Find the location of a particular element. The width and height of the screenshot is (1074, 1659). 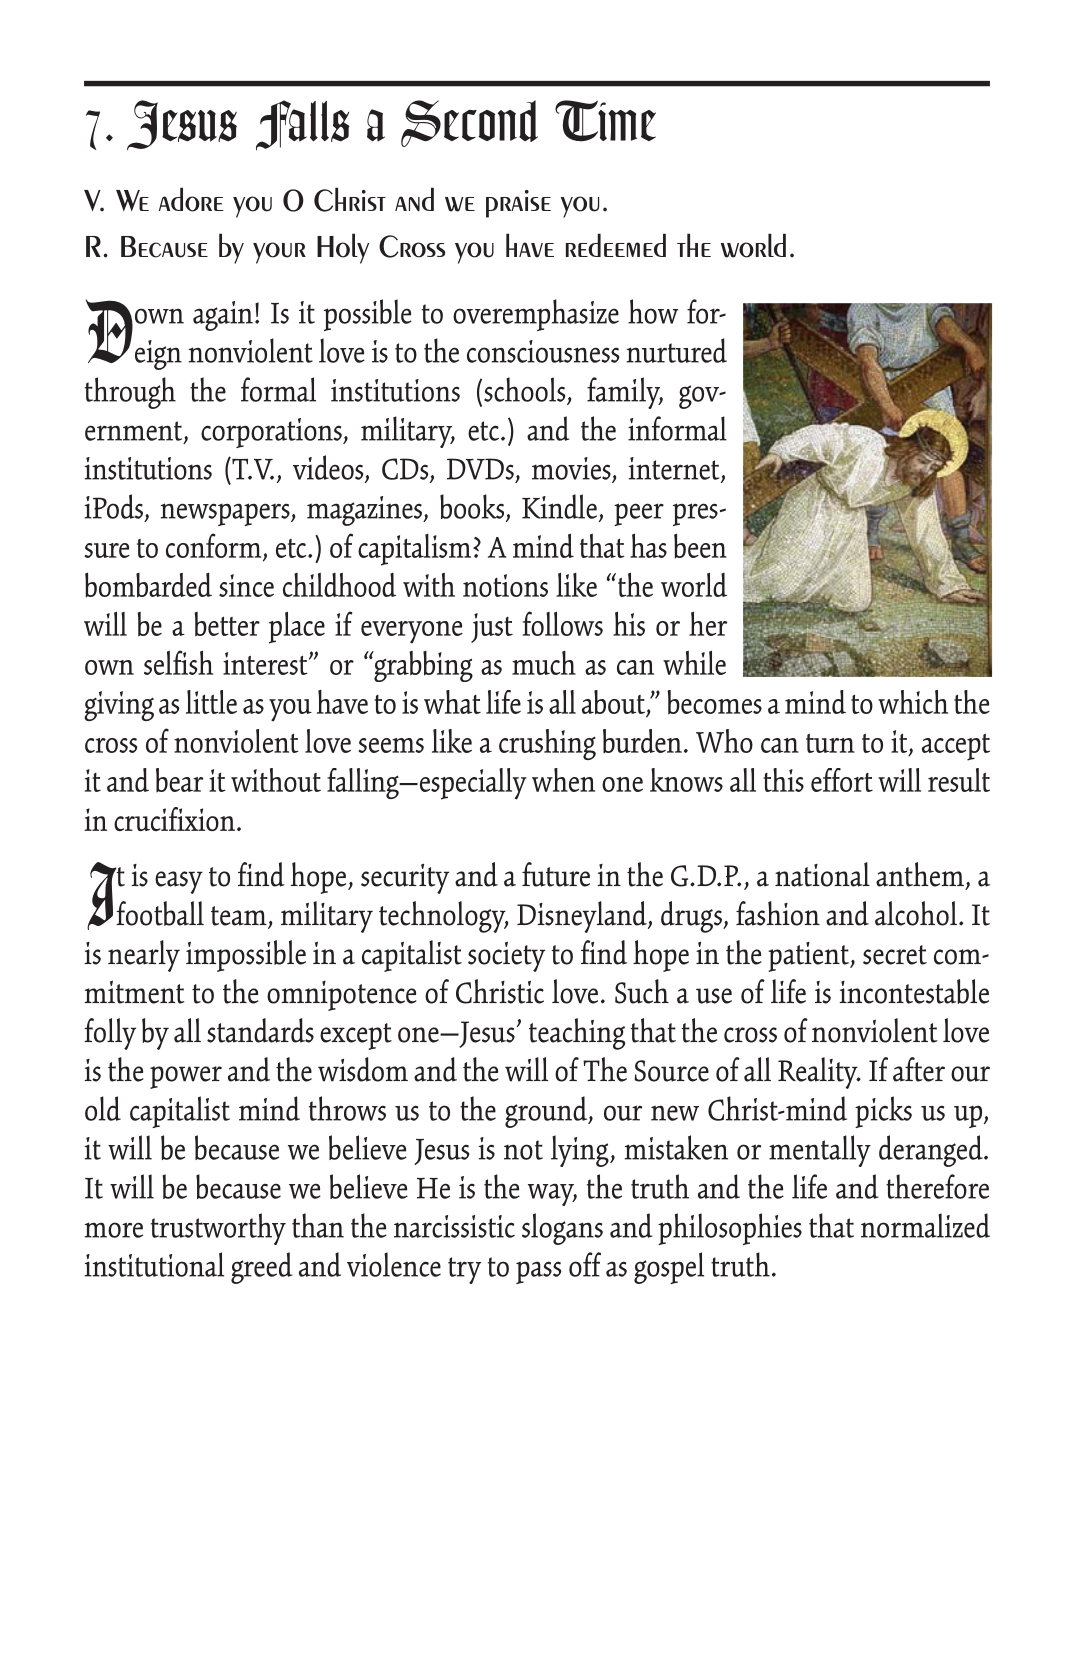

adore is located at coordinates (191, 199).
